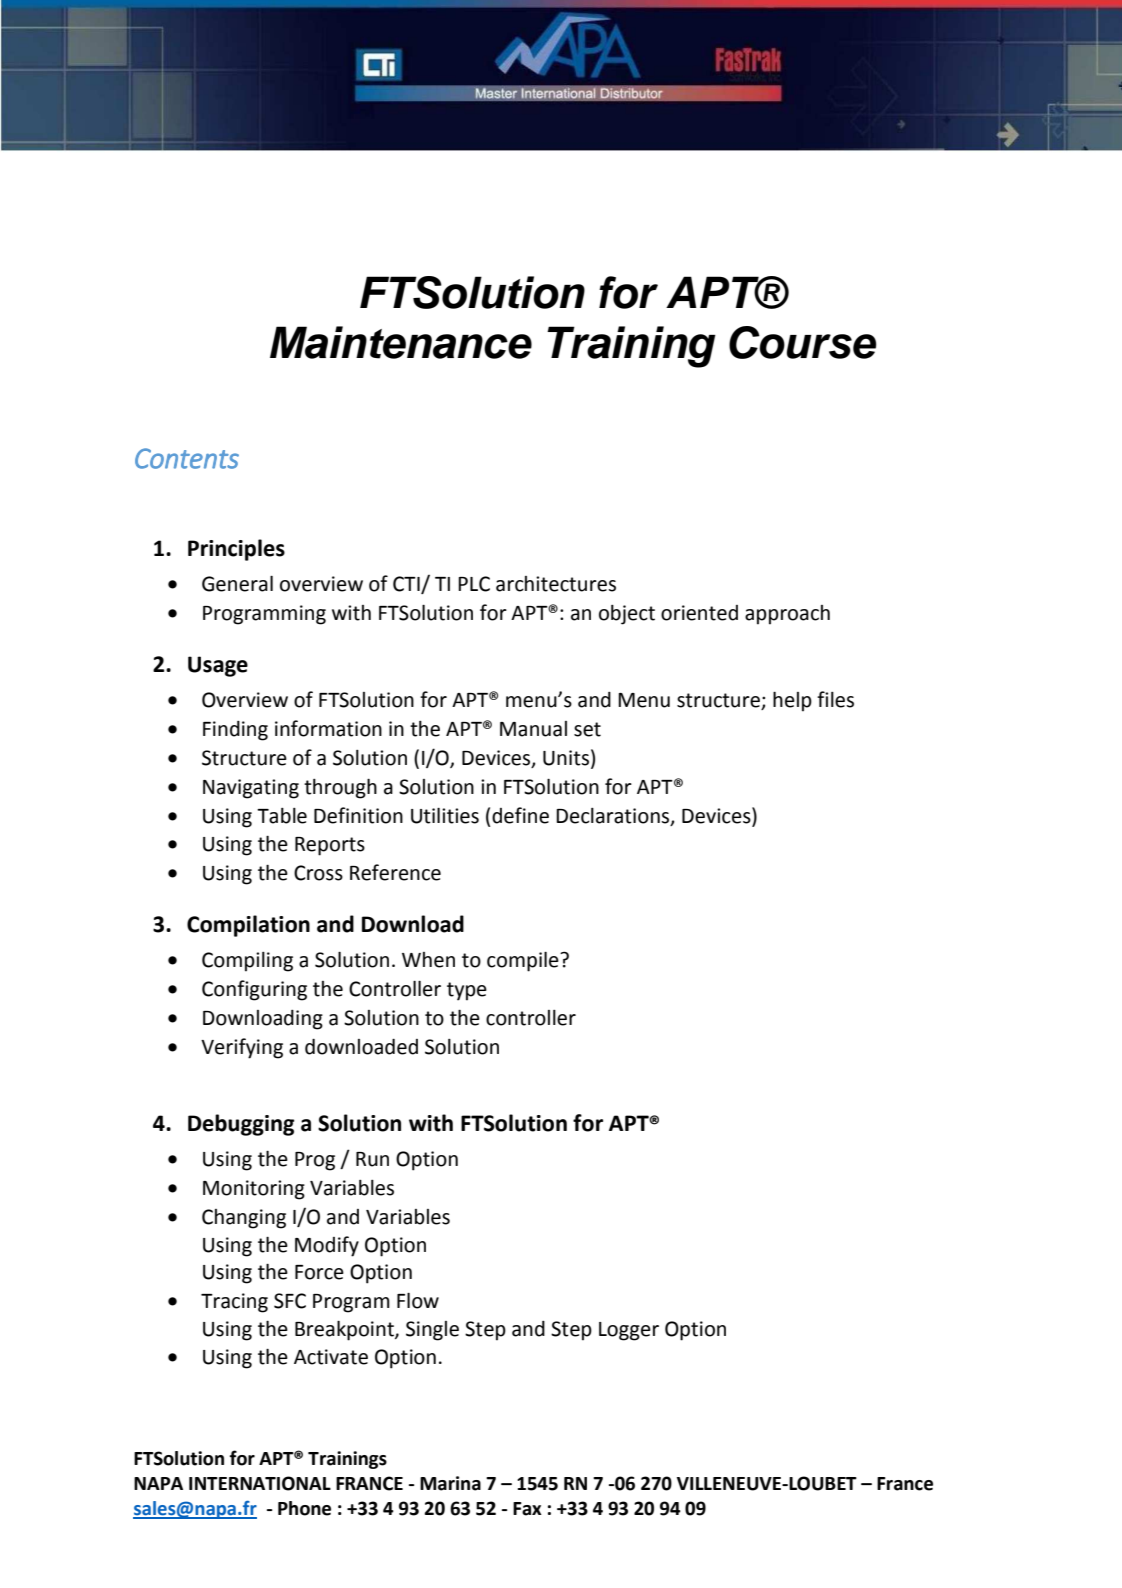  Describe the element at coordinates (803, 342) in the page. I see `Course` at that location.
